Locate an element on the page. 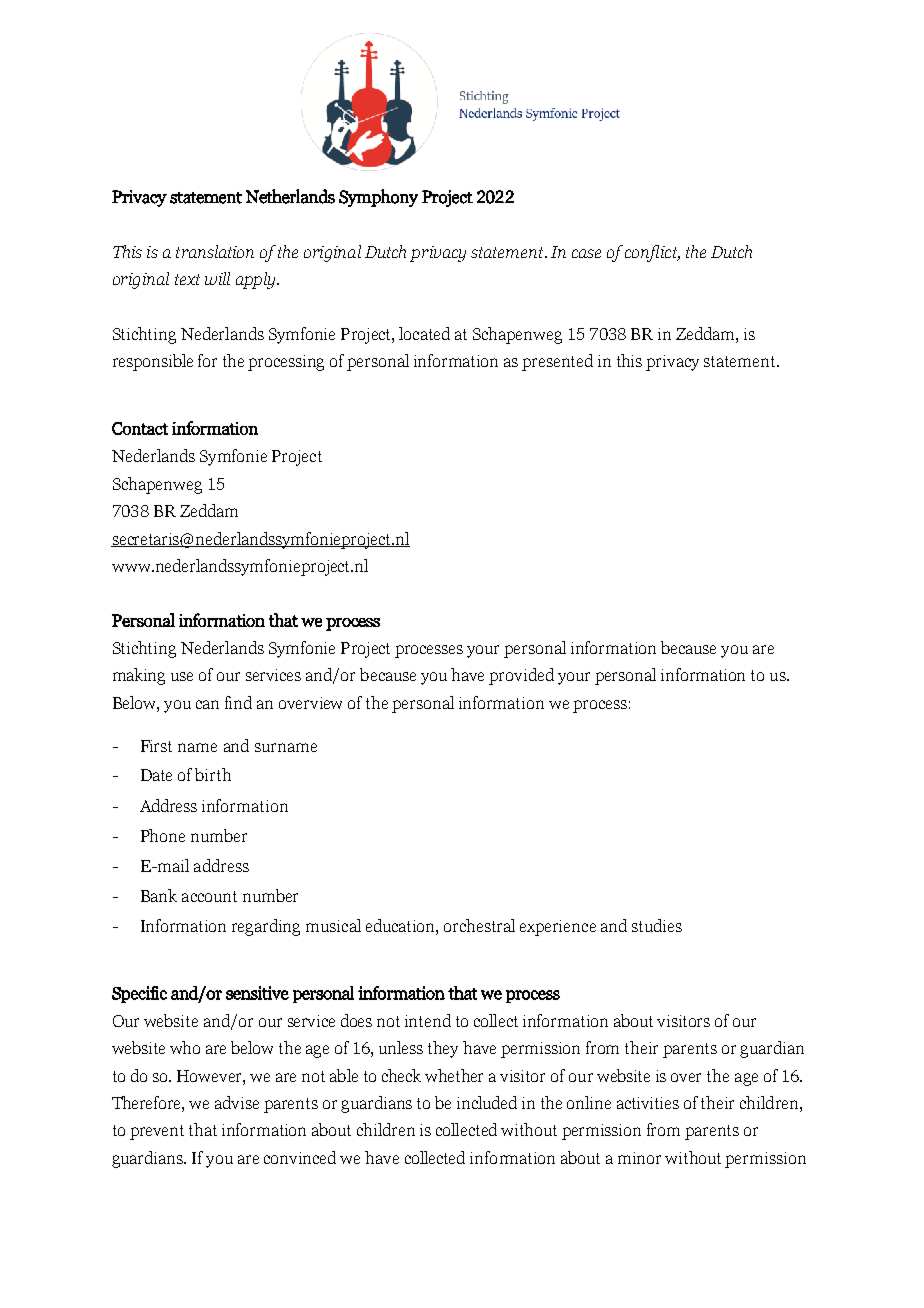 The width and height of the document is (924, 1308). musical is located at coordinates (333, 925).
